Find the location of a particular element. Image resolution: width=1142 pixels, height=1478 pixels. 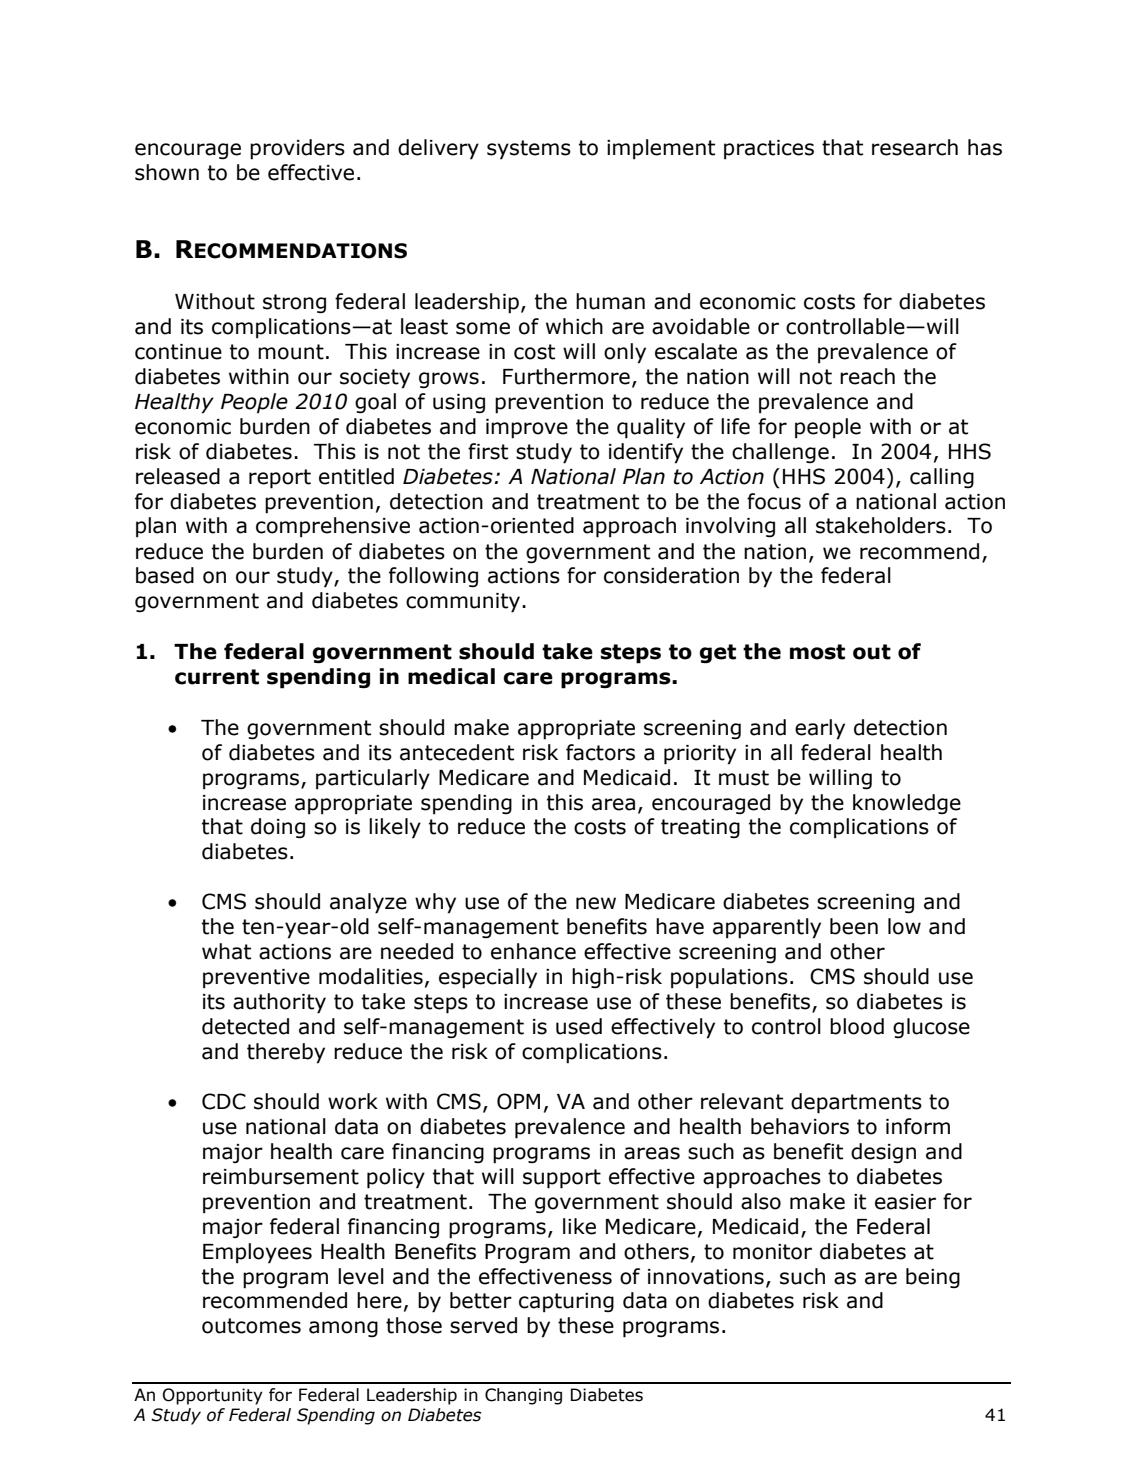

outcomes is located at coordinates (251, 1326).
